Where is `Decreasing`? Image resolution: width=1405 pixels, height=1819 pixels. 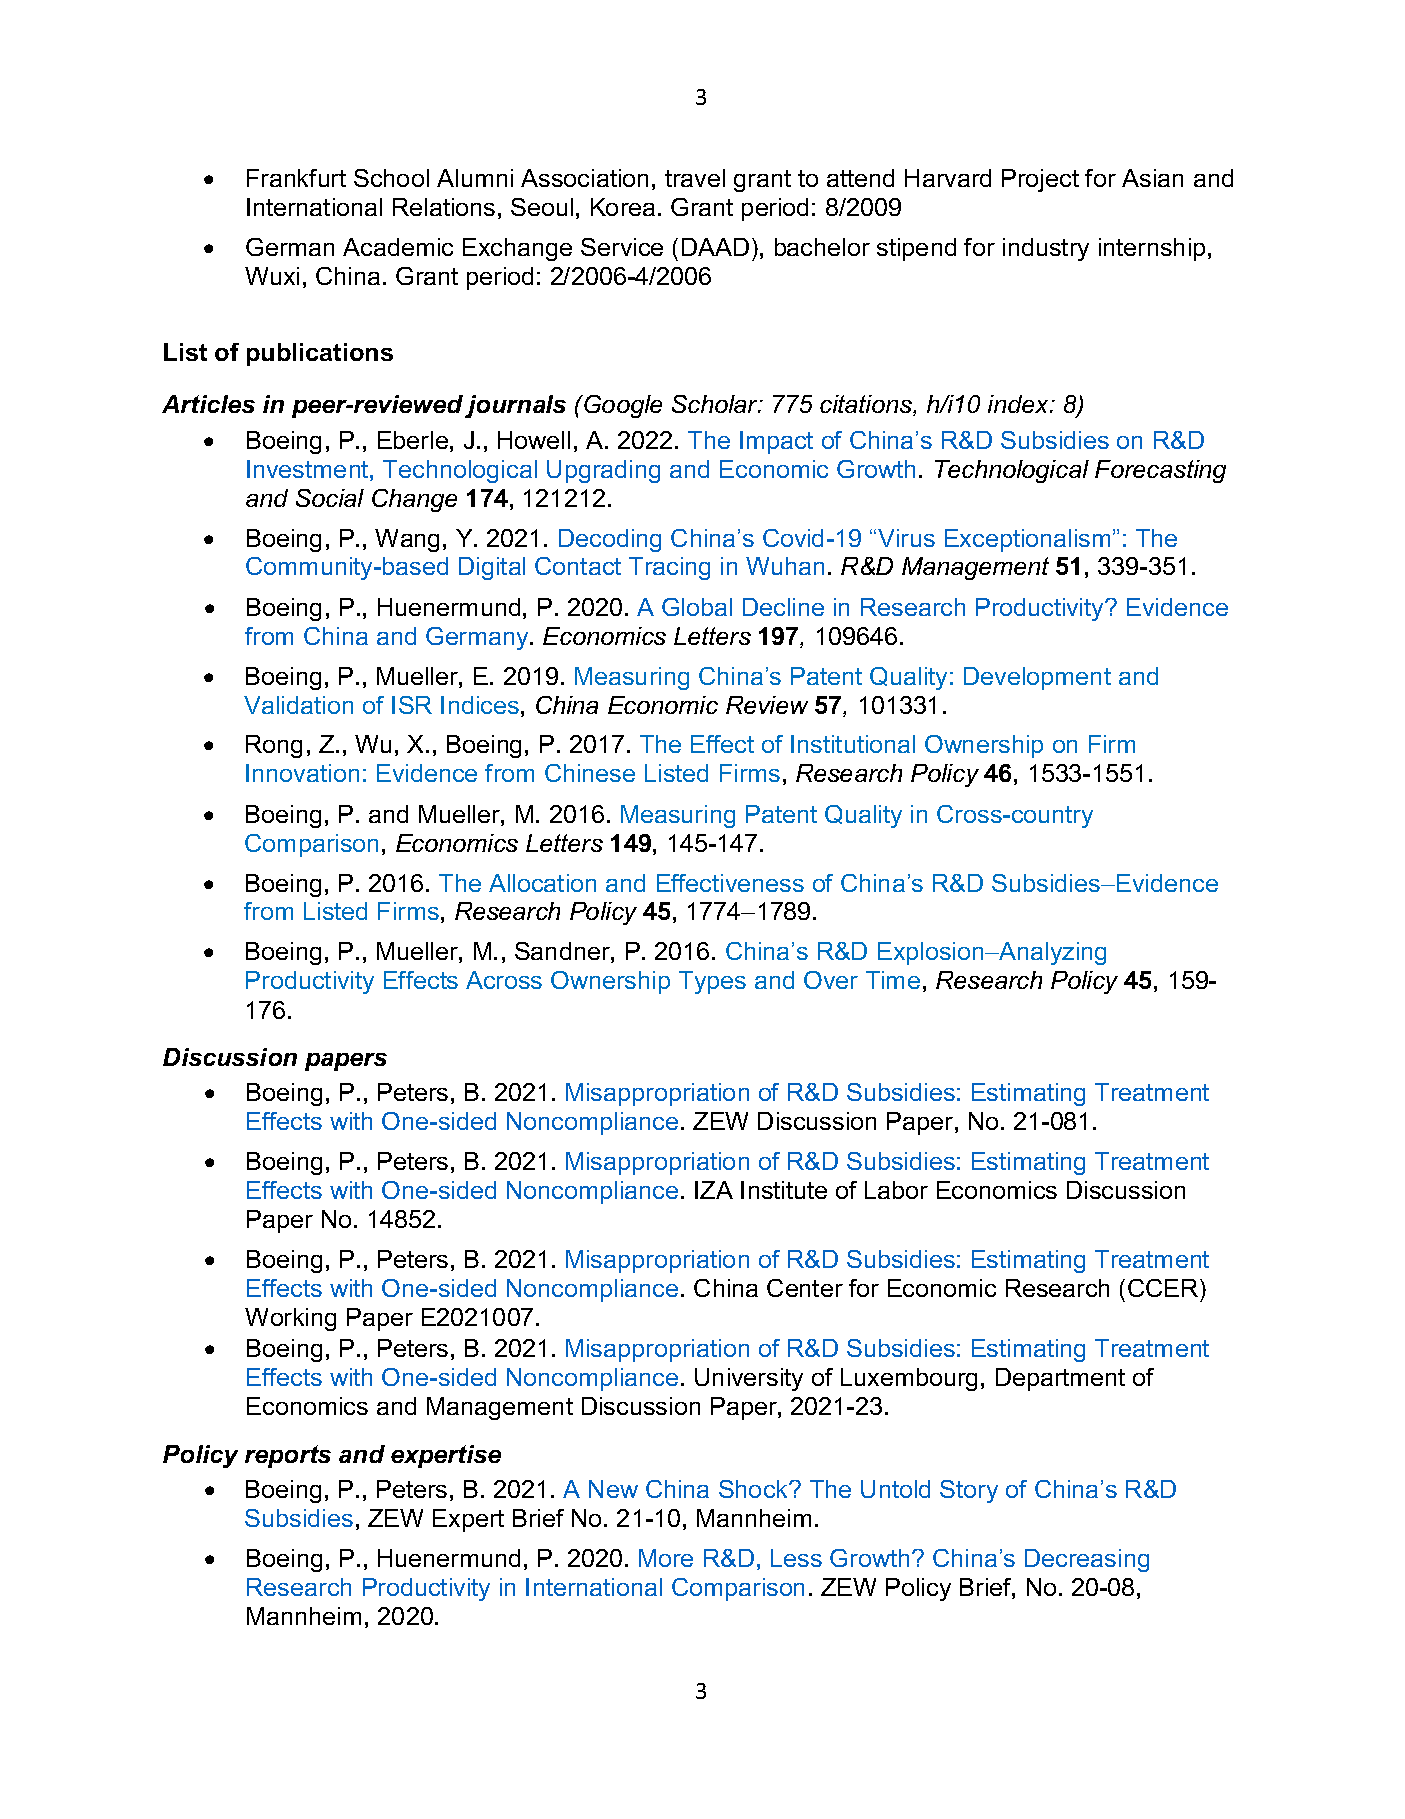 Decreasing is located at coordinates (1087, 1560).
